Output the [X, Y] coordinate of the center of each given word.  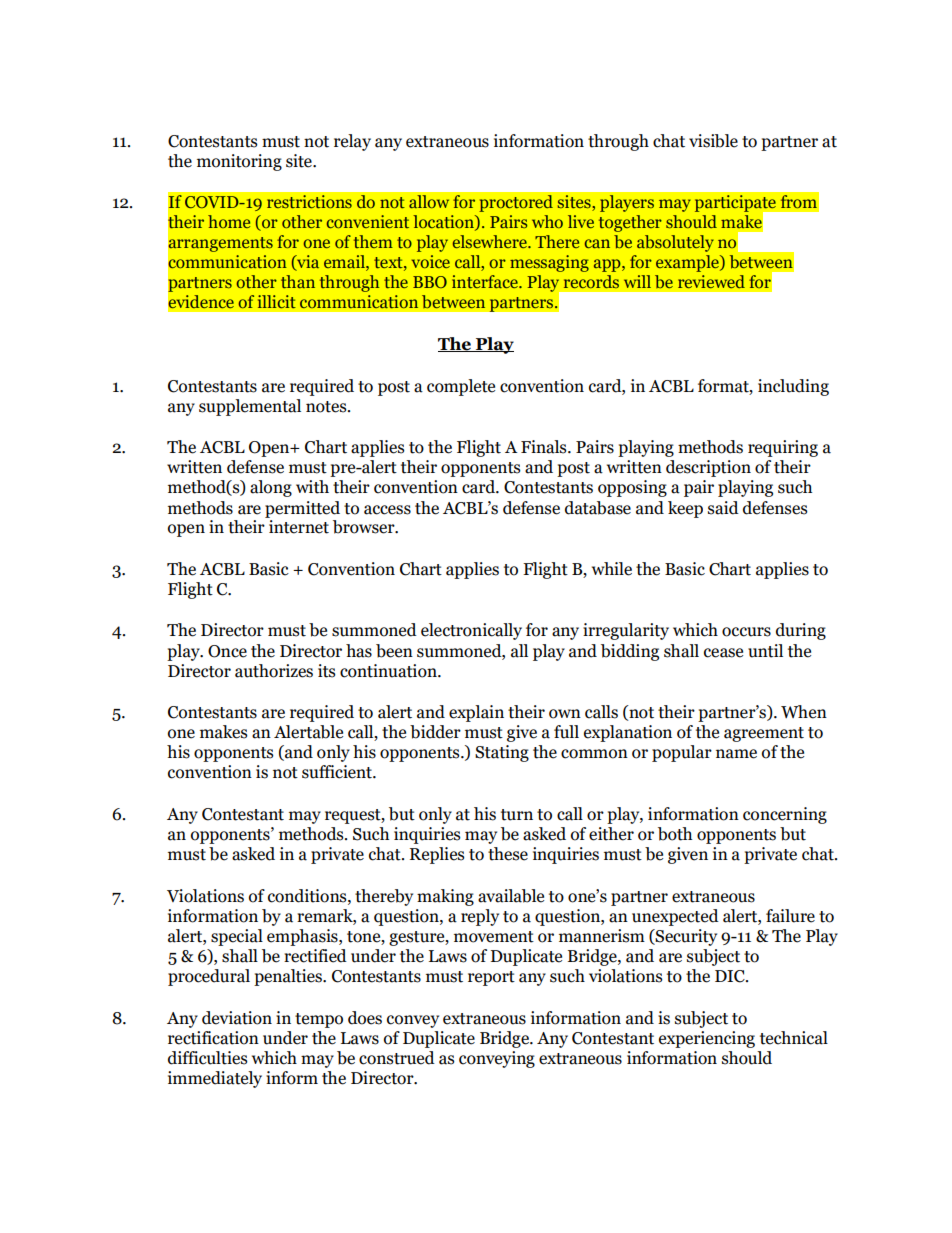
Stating [502, 753]
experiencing [707, 1039]
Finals [545, 447]
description [708, 468]
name [736, 754]
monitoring [239, 162]
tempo [319, 1020]
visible [713, 141]
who [547, 221]
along [271, 488]
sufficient [338, 772]
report [491, 978]
